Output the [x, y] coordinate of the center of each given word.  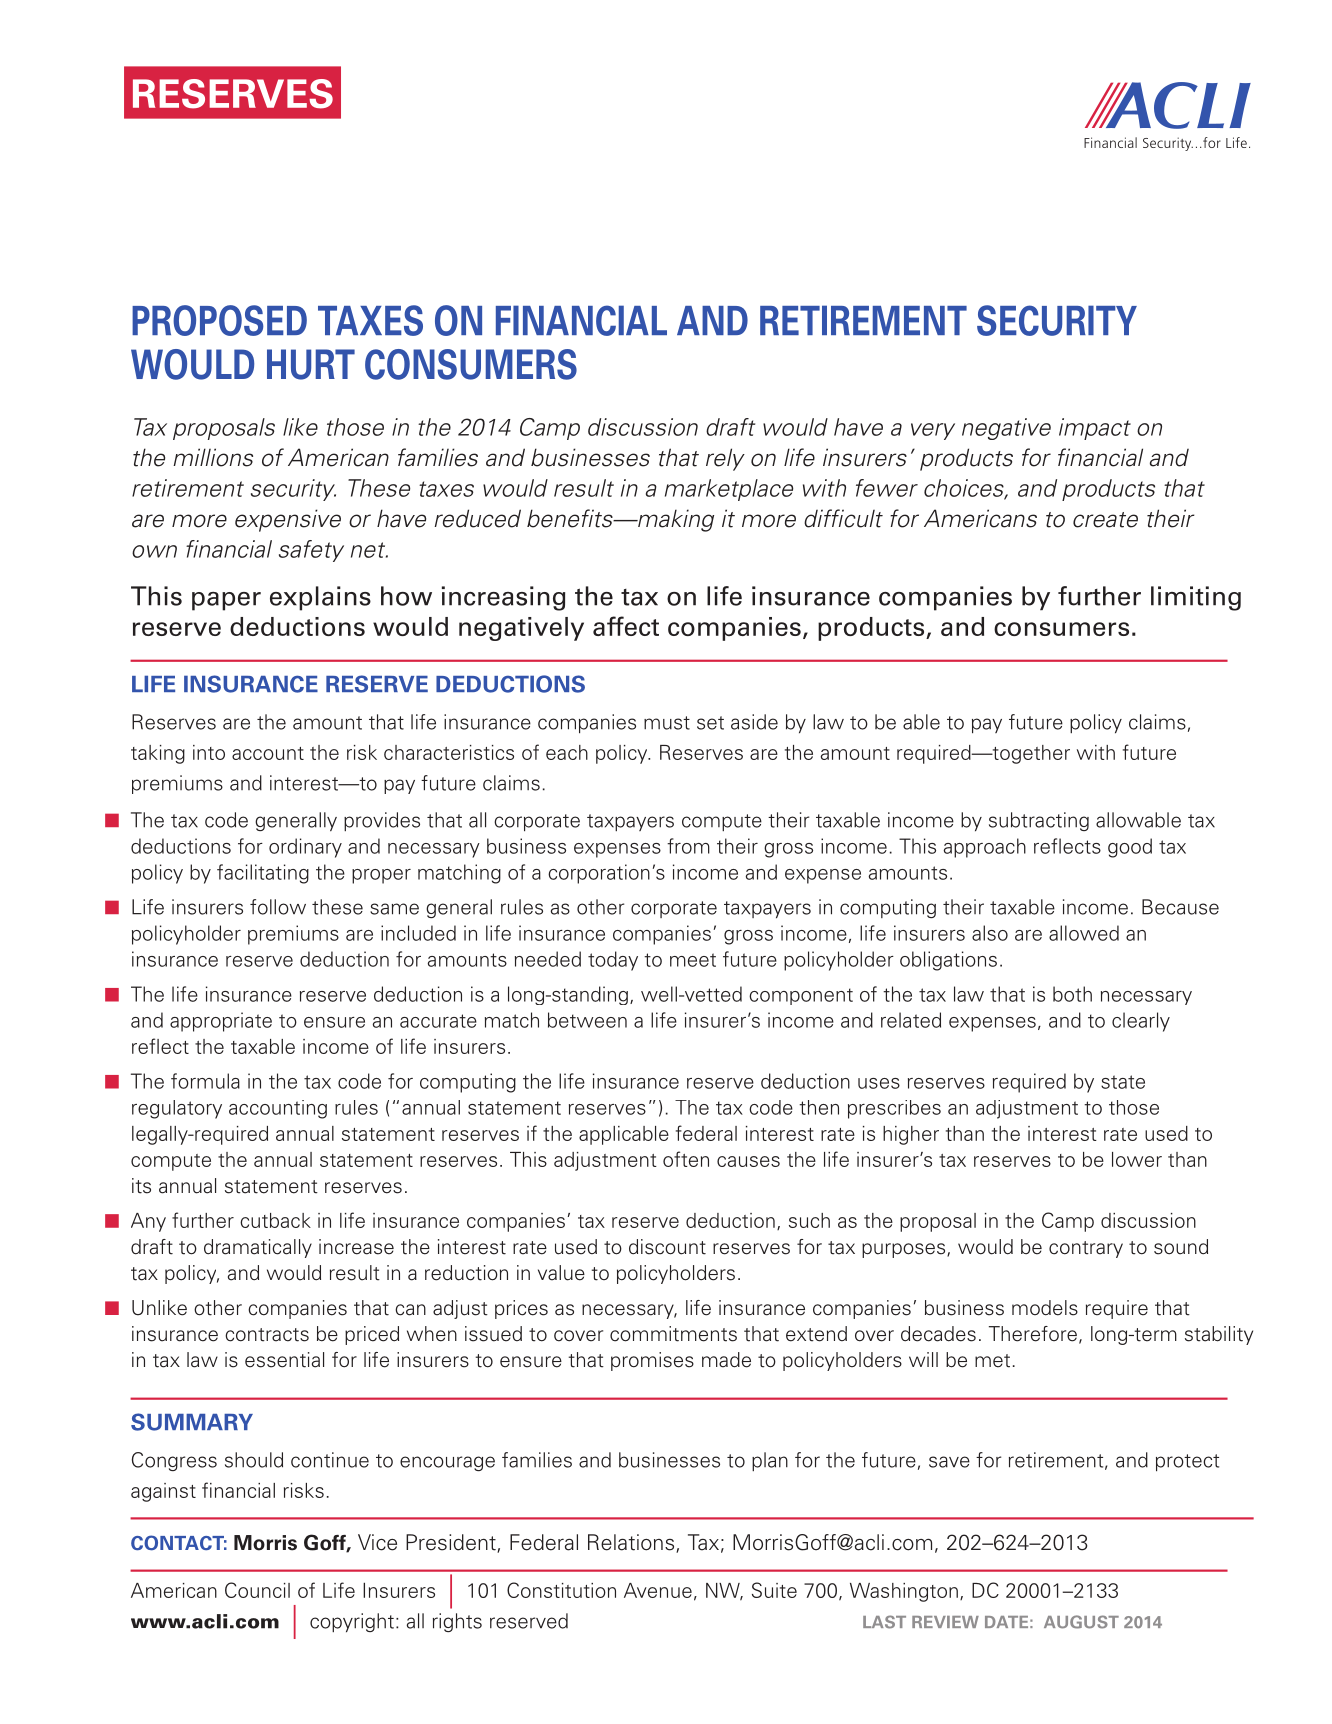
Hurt [311, 364]
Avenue [658, 1590]
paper [226, 601]
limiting [1196, 598]
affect [626, 626]
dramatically [258, 1248]
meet [693, 960]
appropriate [221, 1022]
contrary [1086, 1249]
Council [257, 1590]
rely [725, 459]
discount [667, 1247]
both [1072, 994]
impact [1095, 429]
